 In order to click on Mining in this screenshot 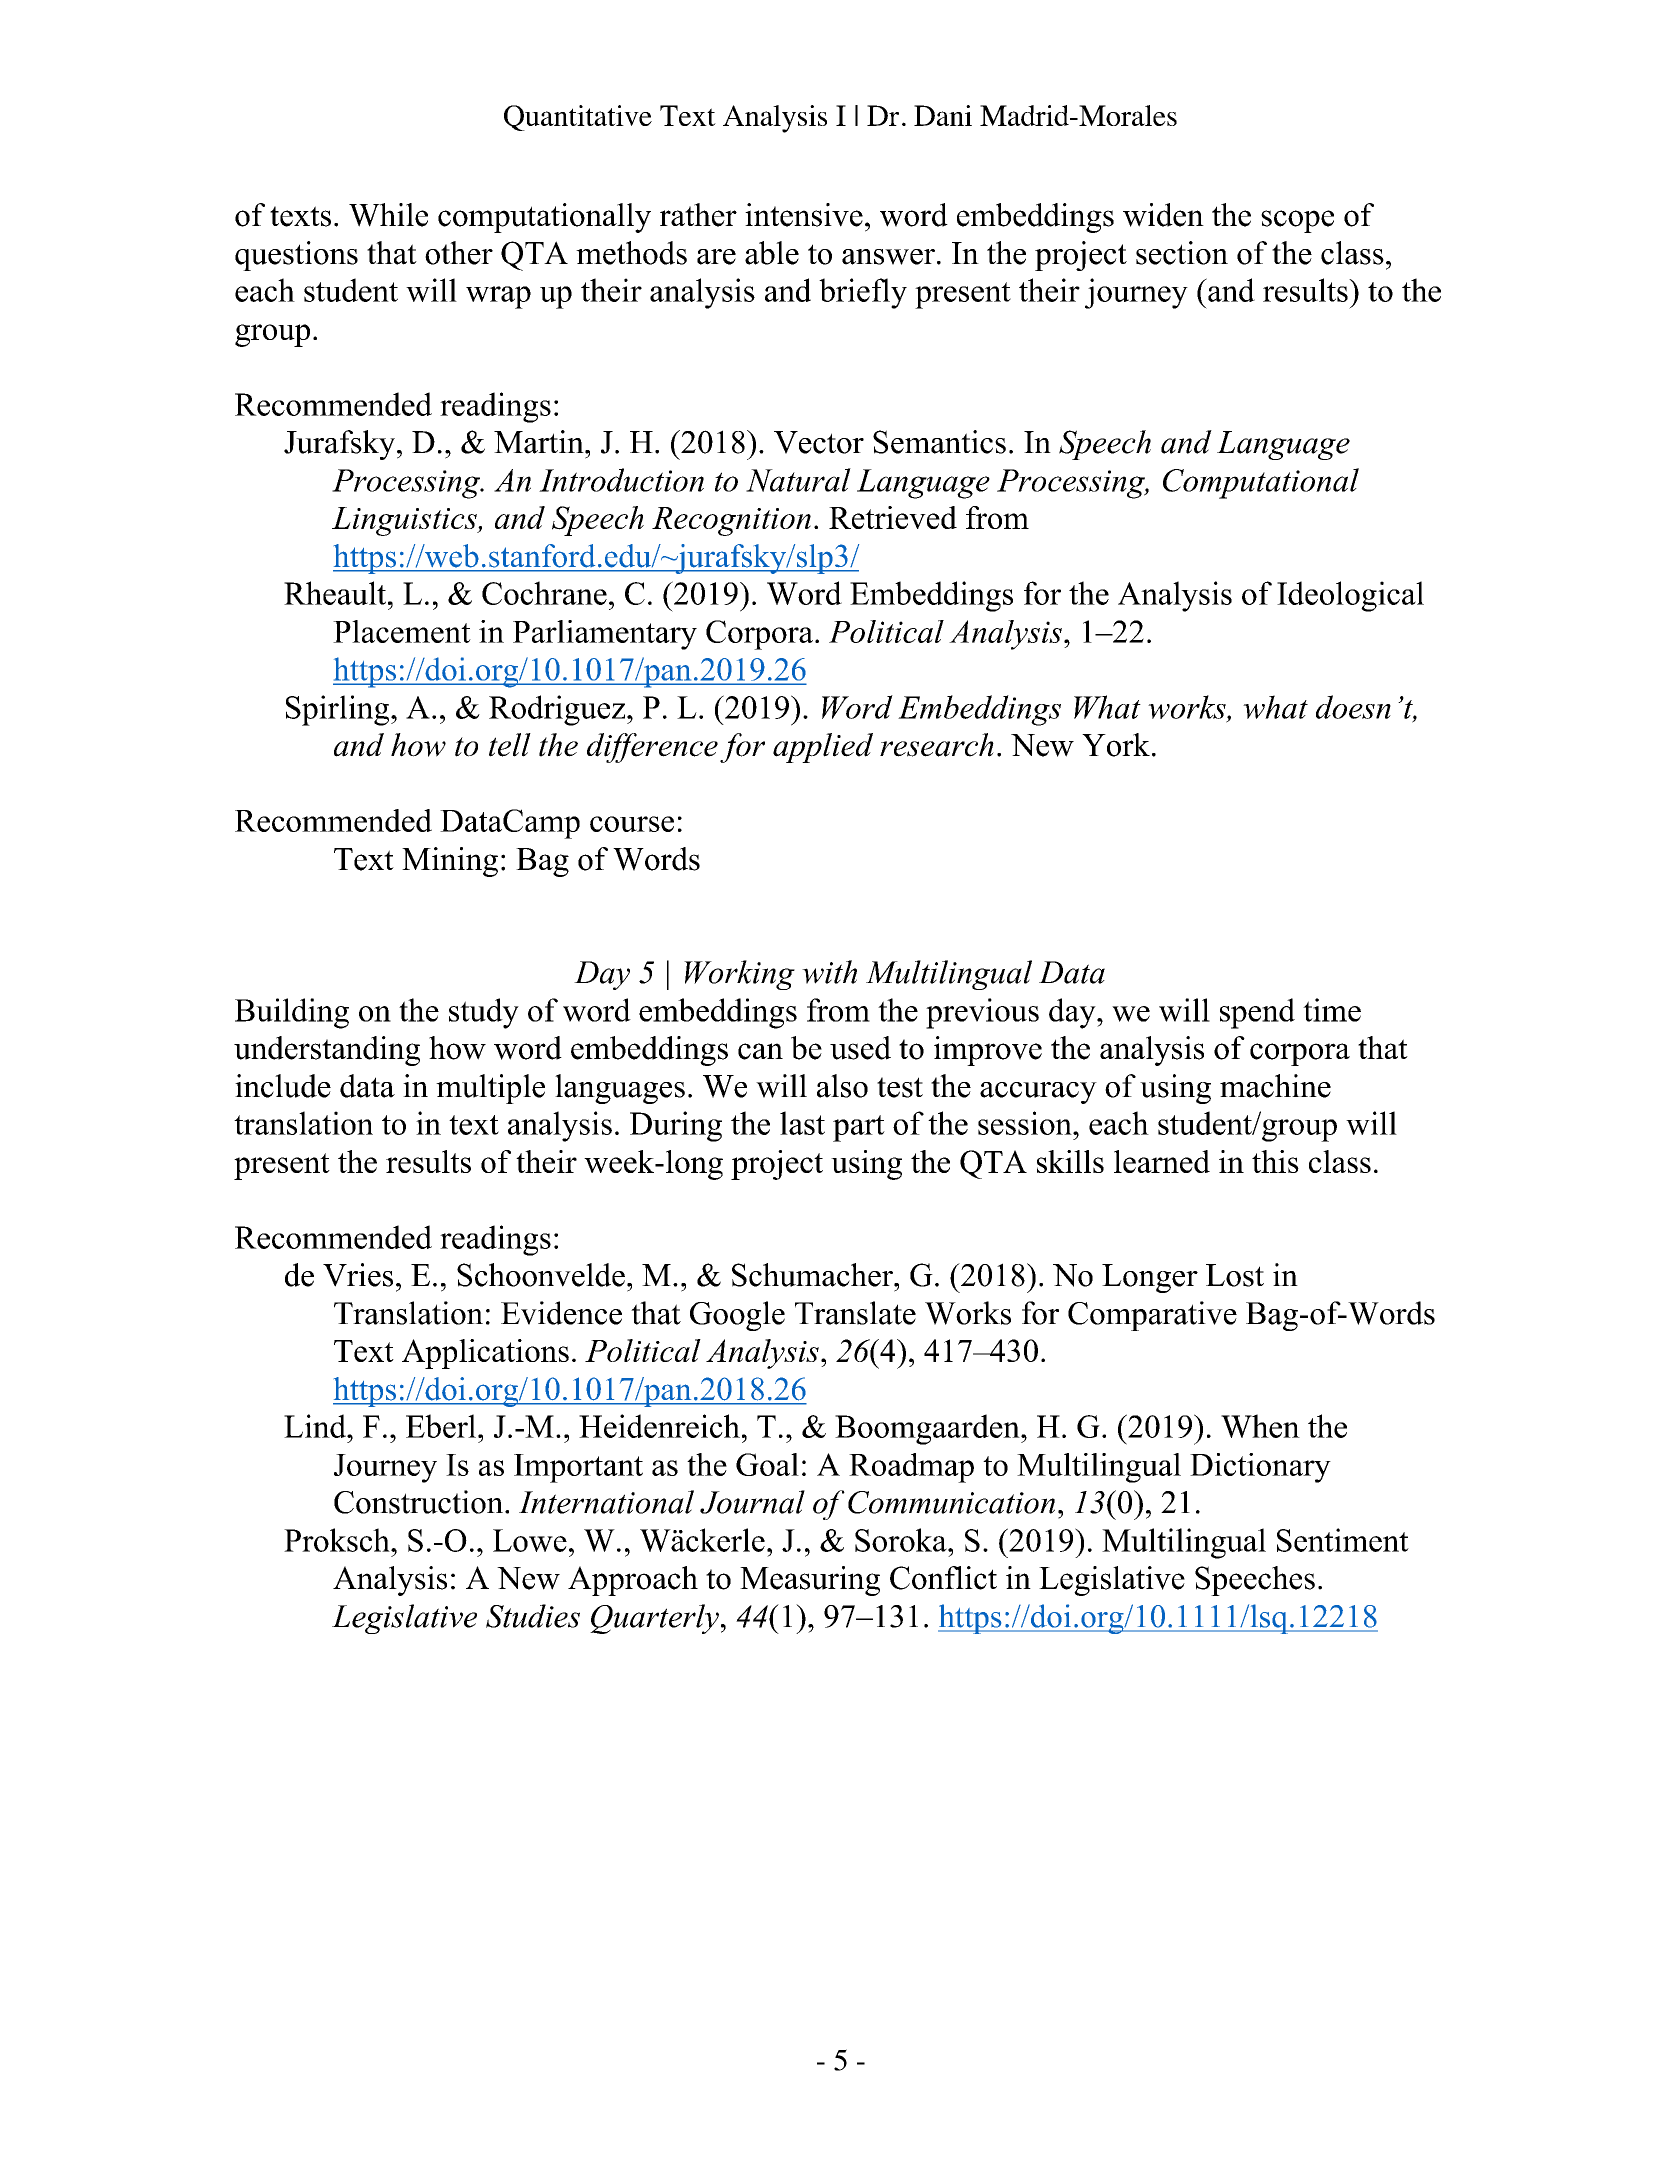, I will do `click(450, 862)`.
